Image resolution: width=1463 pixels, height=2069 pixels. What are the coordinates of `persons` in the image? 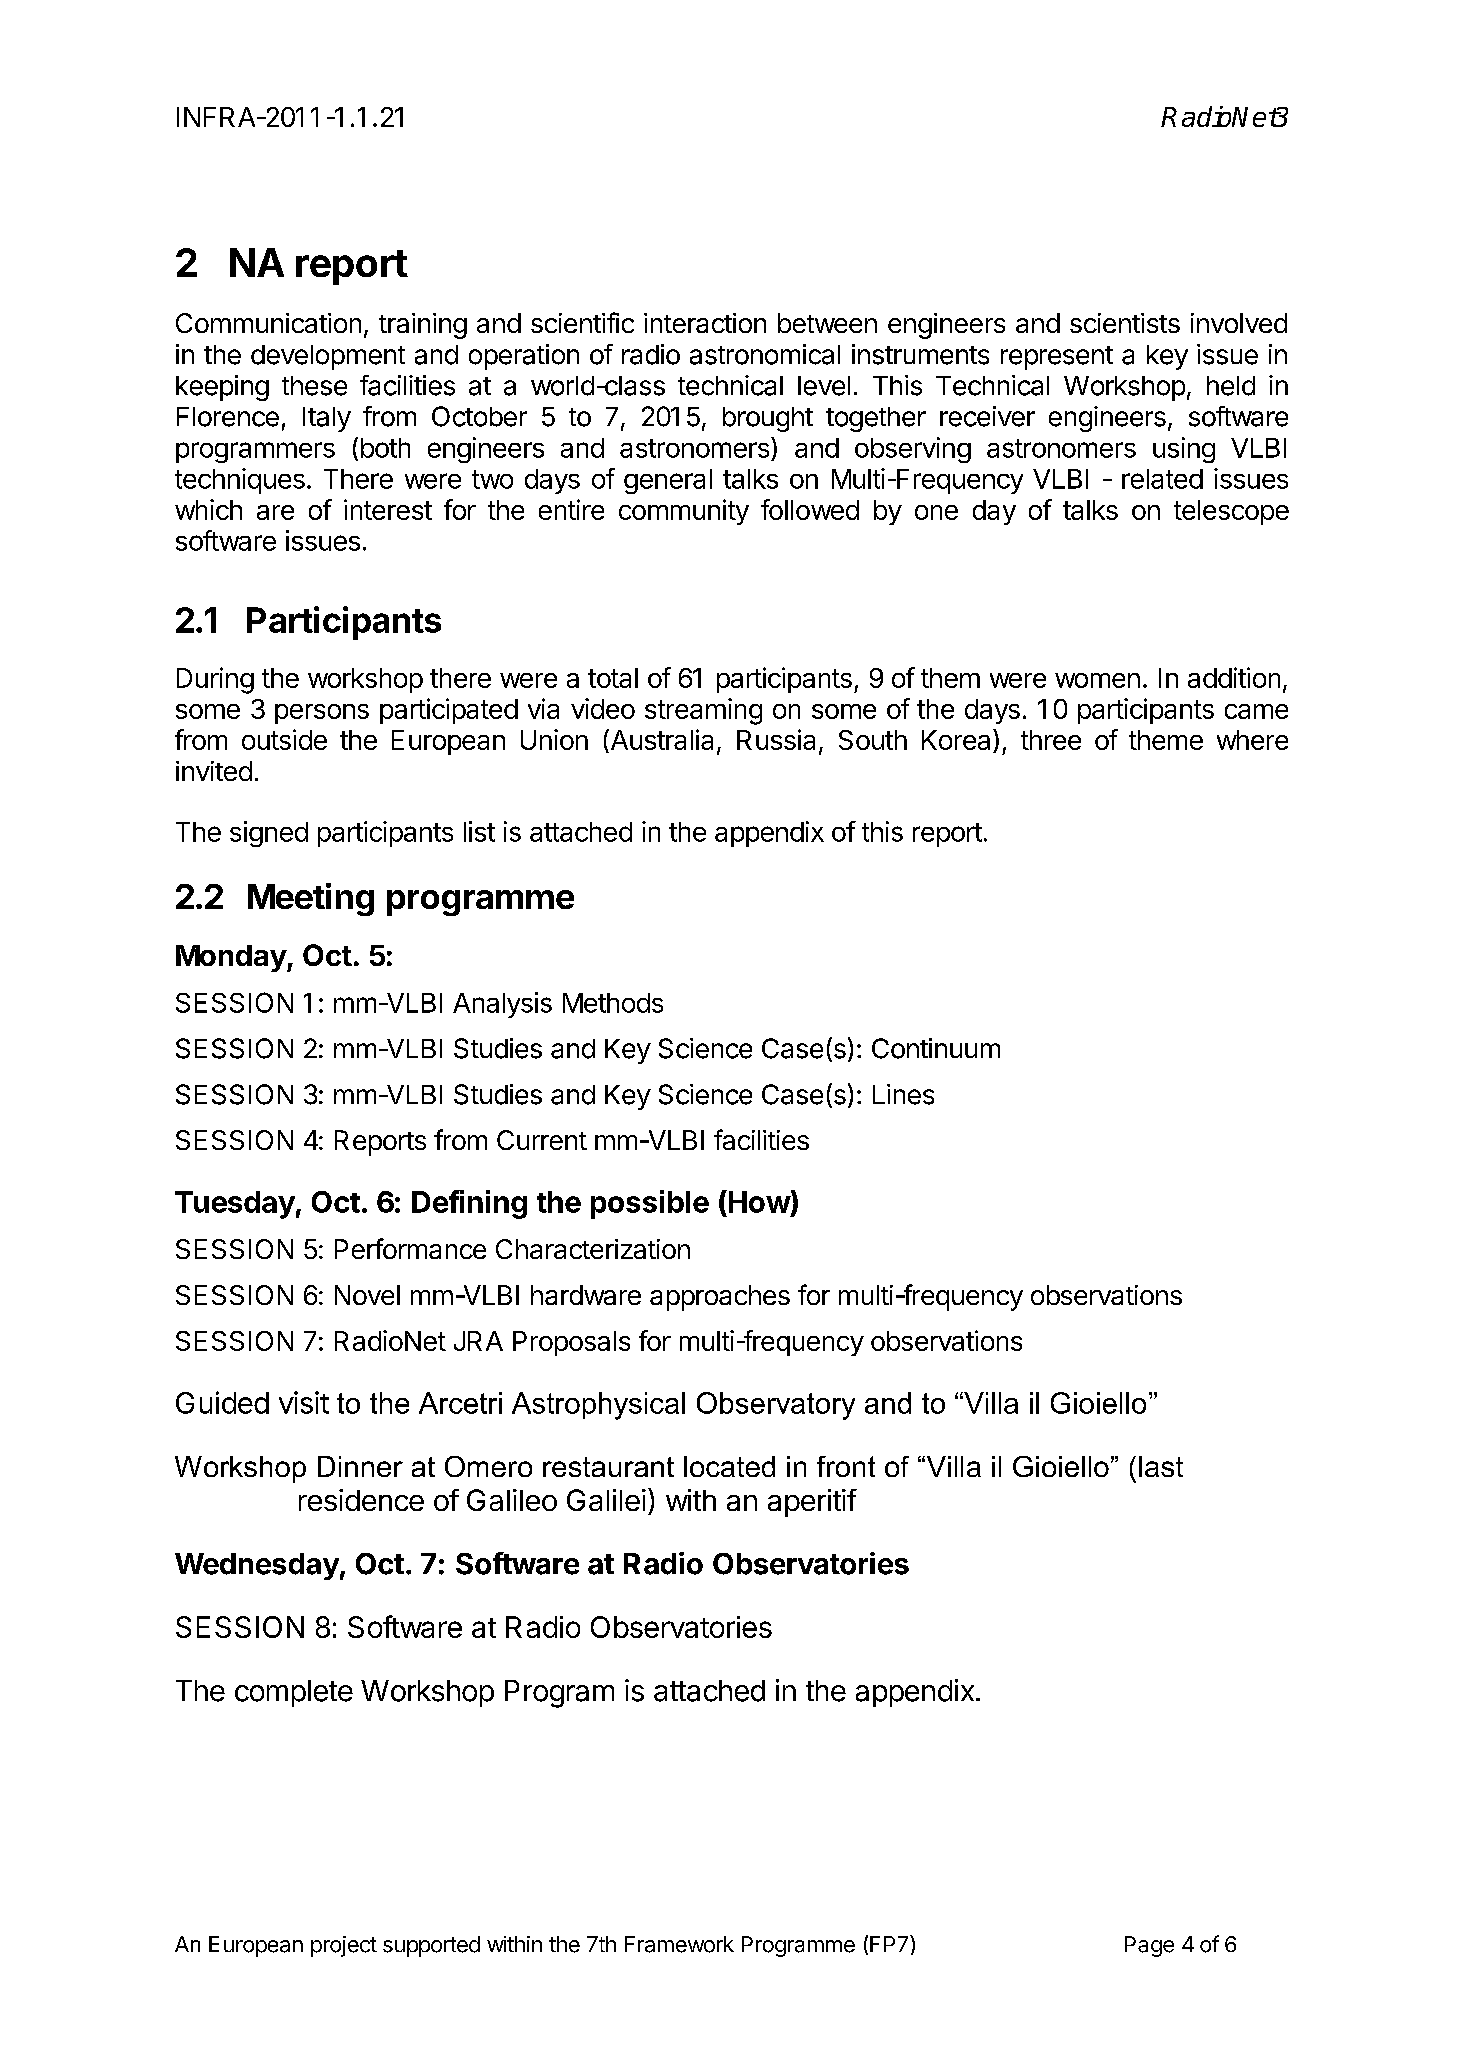 It's located at (322, 714).
